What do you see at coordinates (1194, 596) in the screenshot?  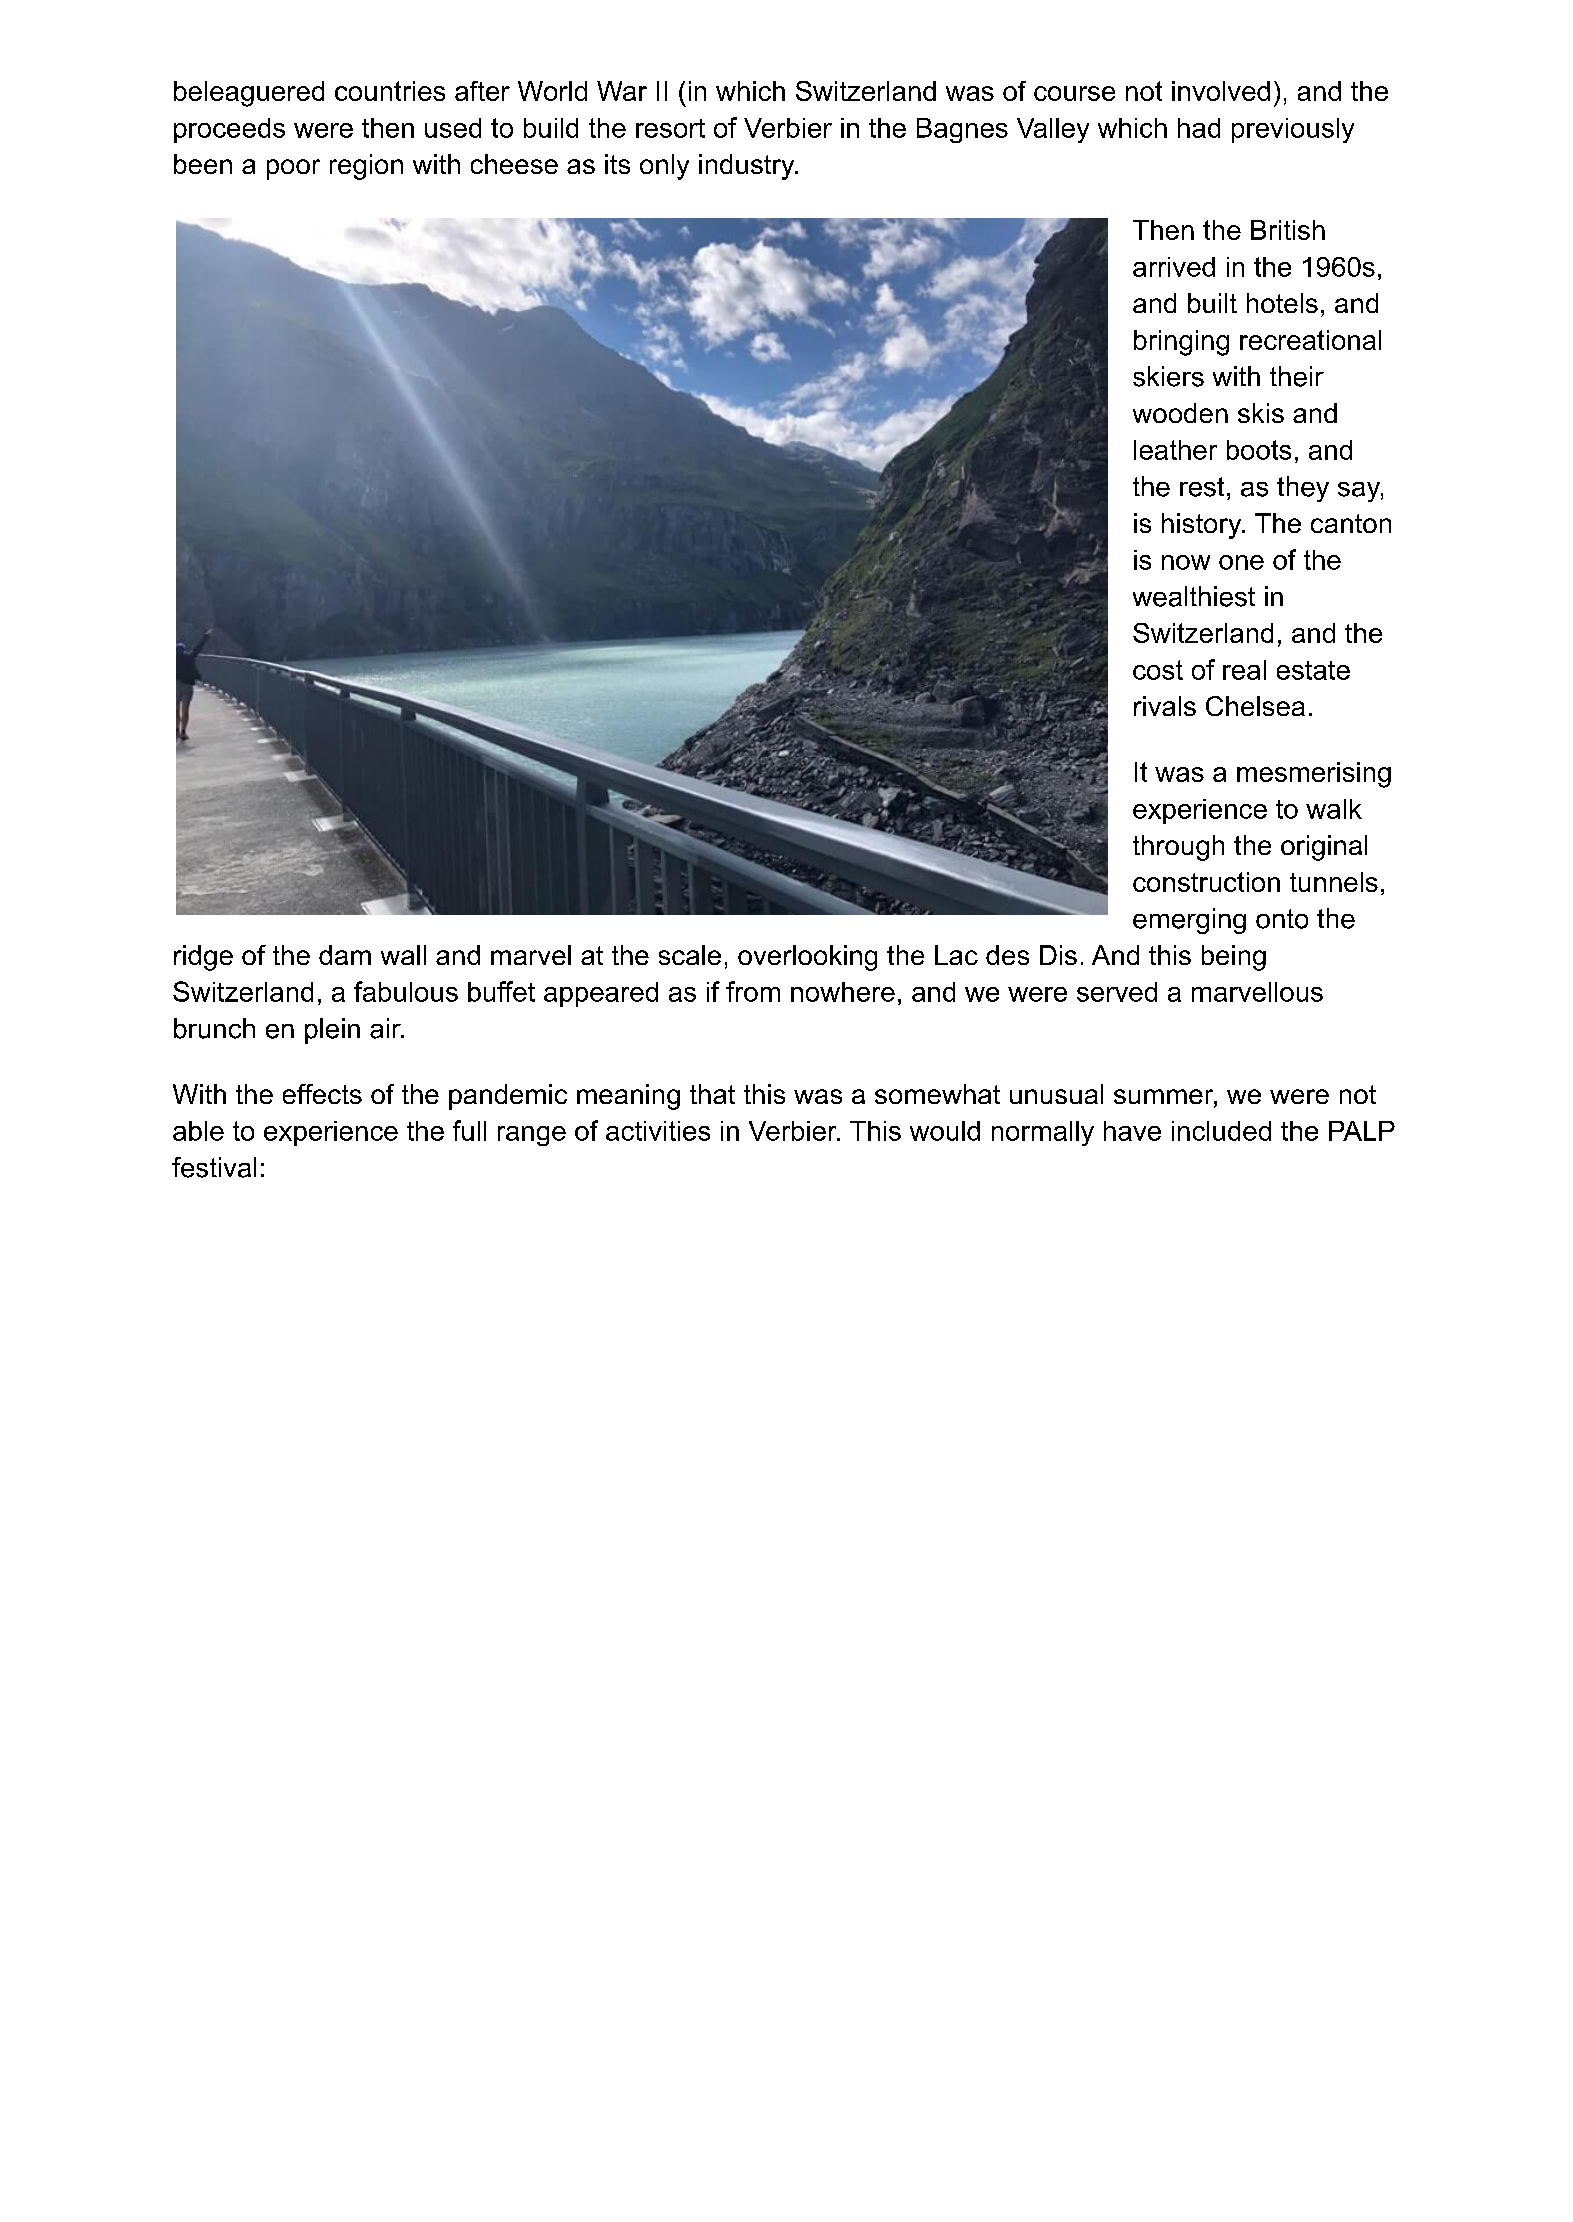 I see `wealthiest` at bounding box center [1194, 596].
